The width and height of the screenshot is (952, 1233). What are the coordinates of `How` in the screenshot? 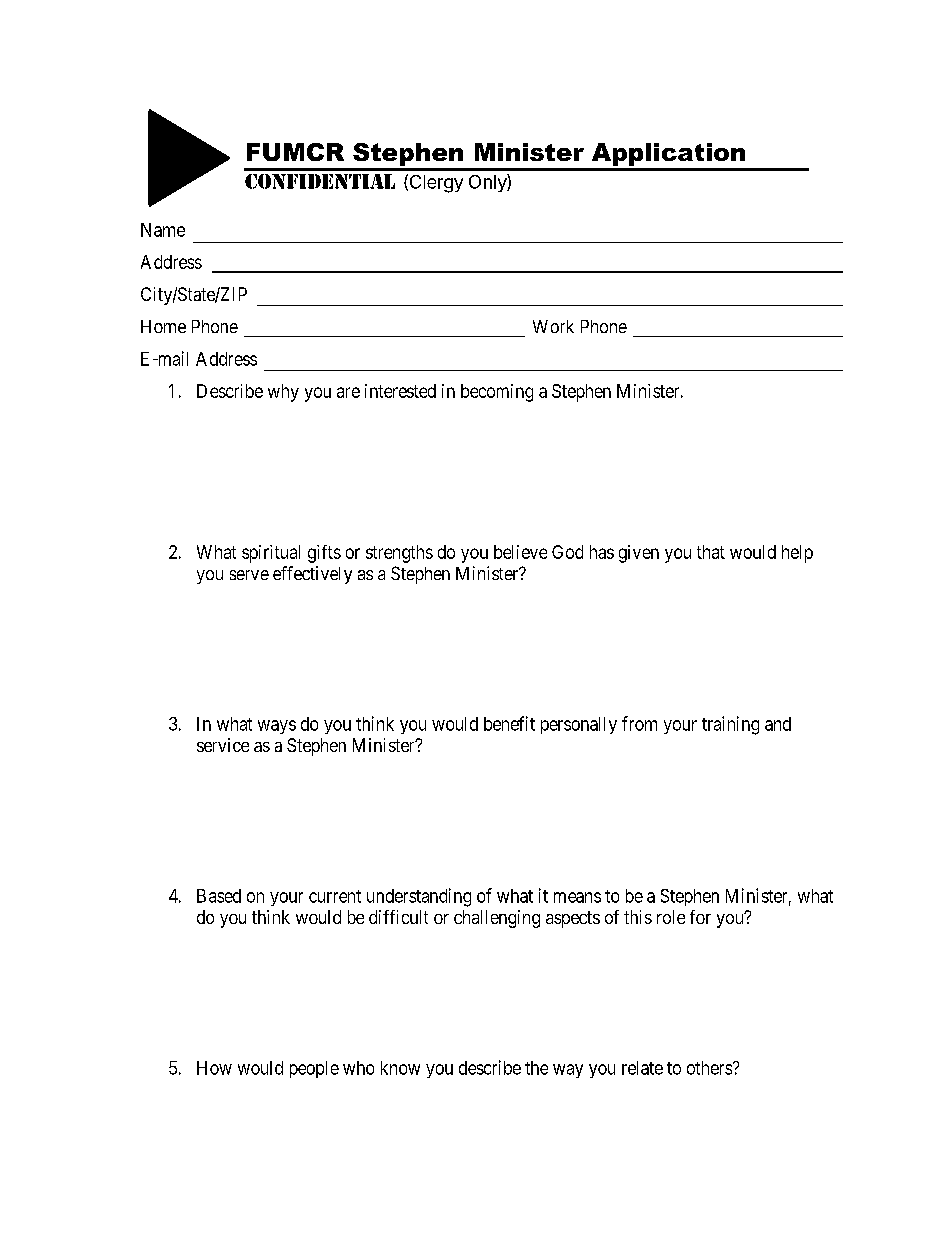 It's located at (214, 1068).
